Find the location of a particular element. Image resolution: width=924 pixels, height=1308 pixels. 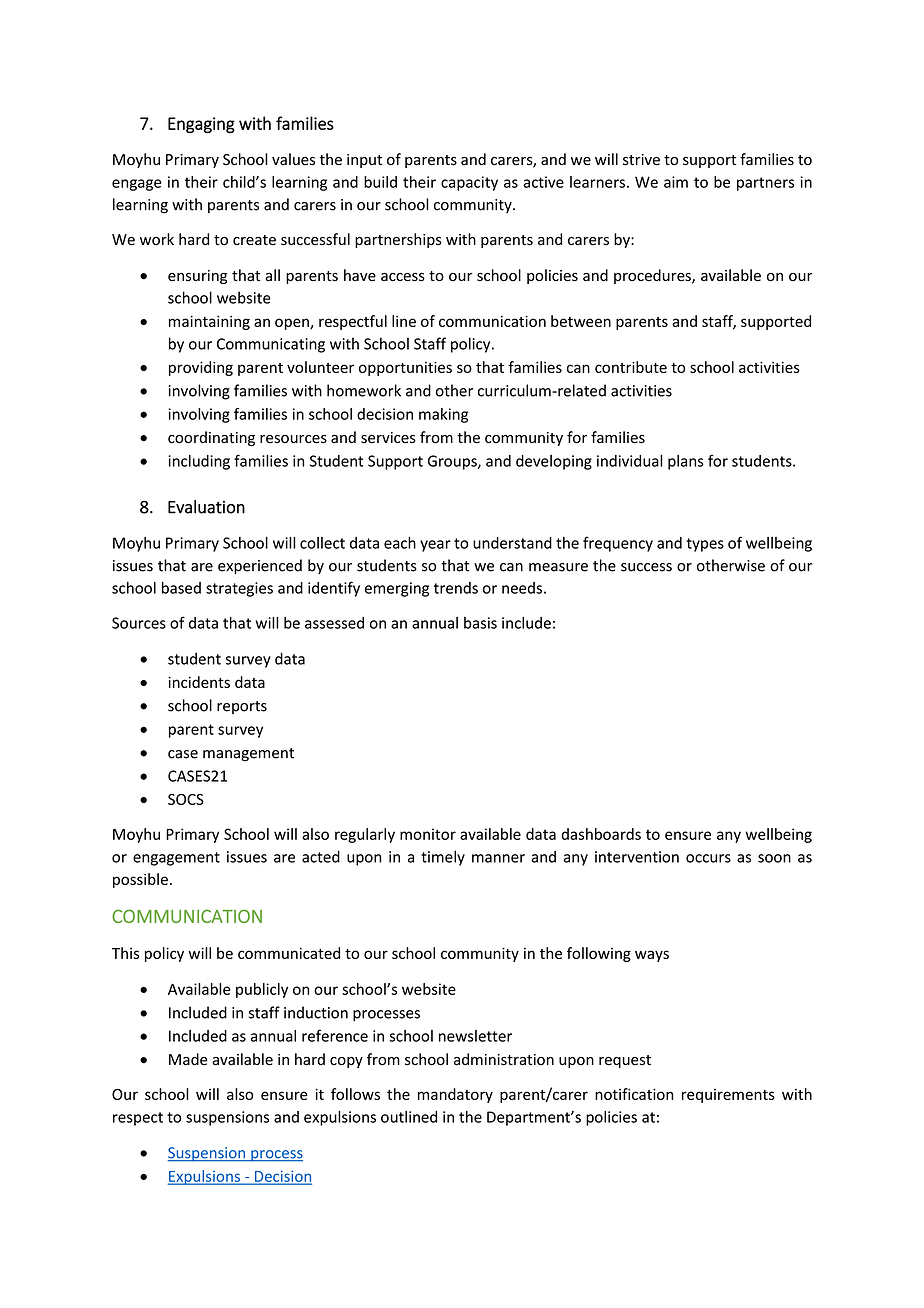

dashboards is located at coordinates (601, 834).
